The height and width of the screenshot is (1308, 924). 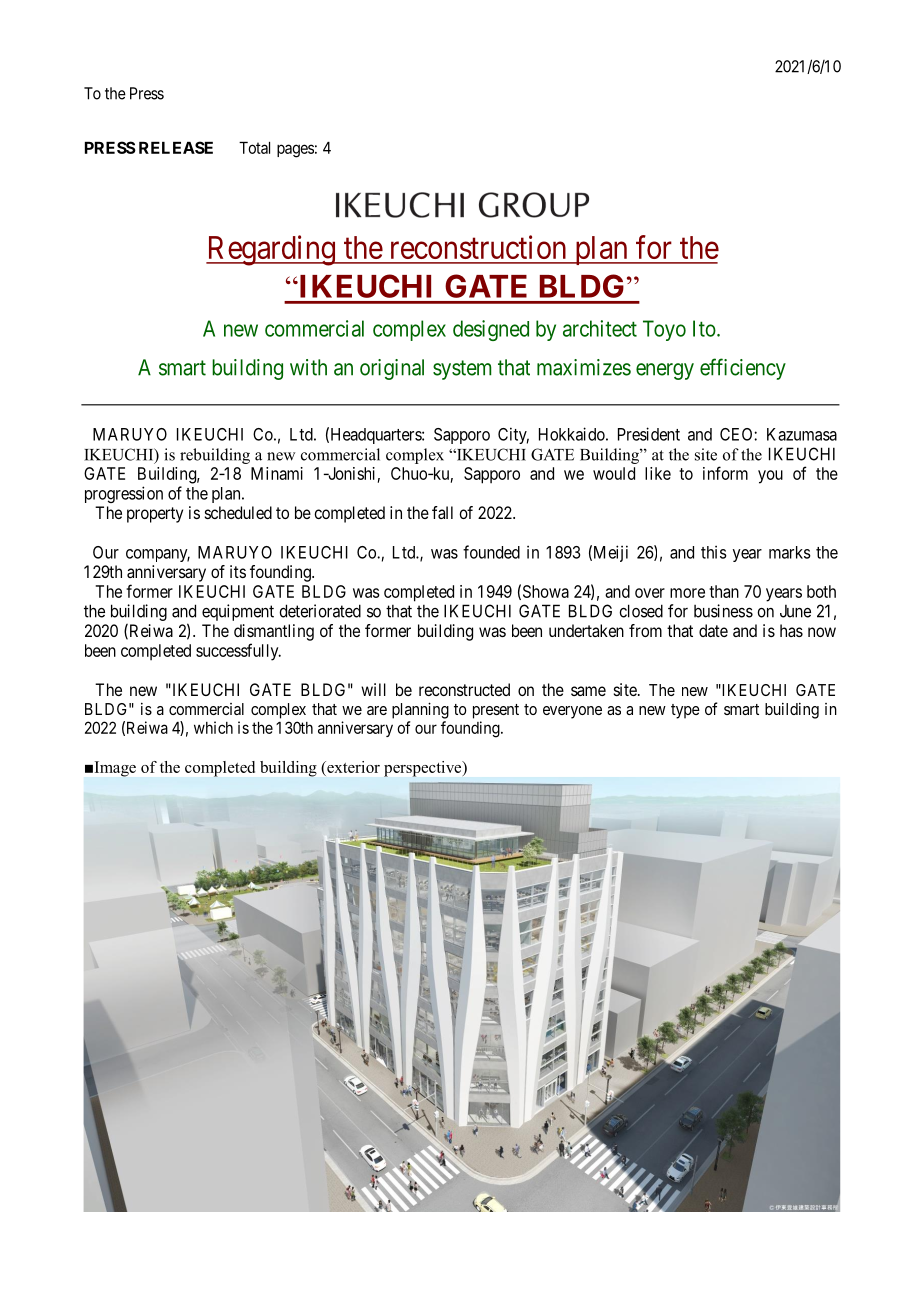 What do you see at coordinates (743, 369) in the screenshot?
I see `efficiency` at bounding box center [743, 369].
